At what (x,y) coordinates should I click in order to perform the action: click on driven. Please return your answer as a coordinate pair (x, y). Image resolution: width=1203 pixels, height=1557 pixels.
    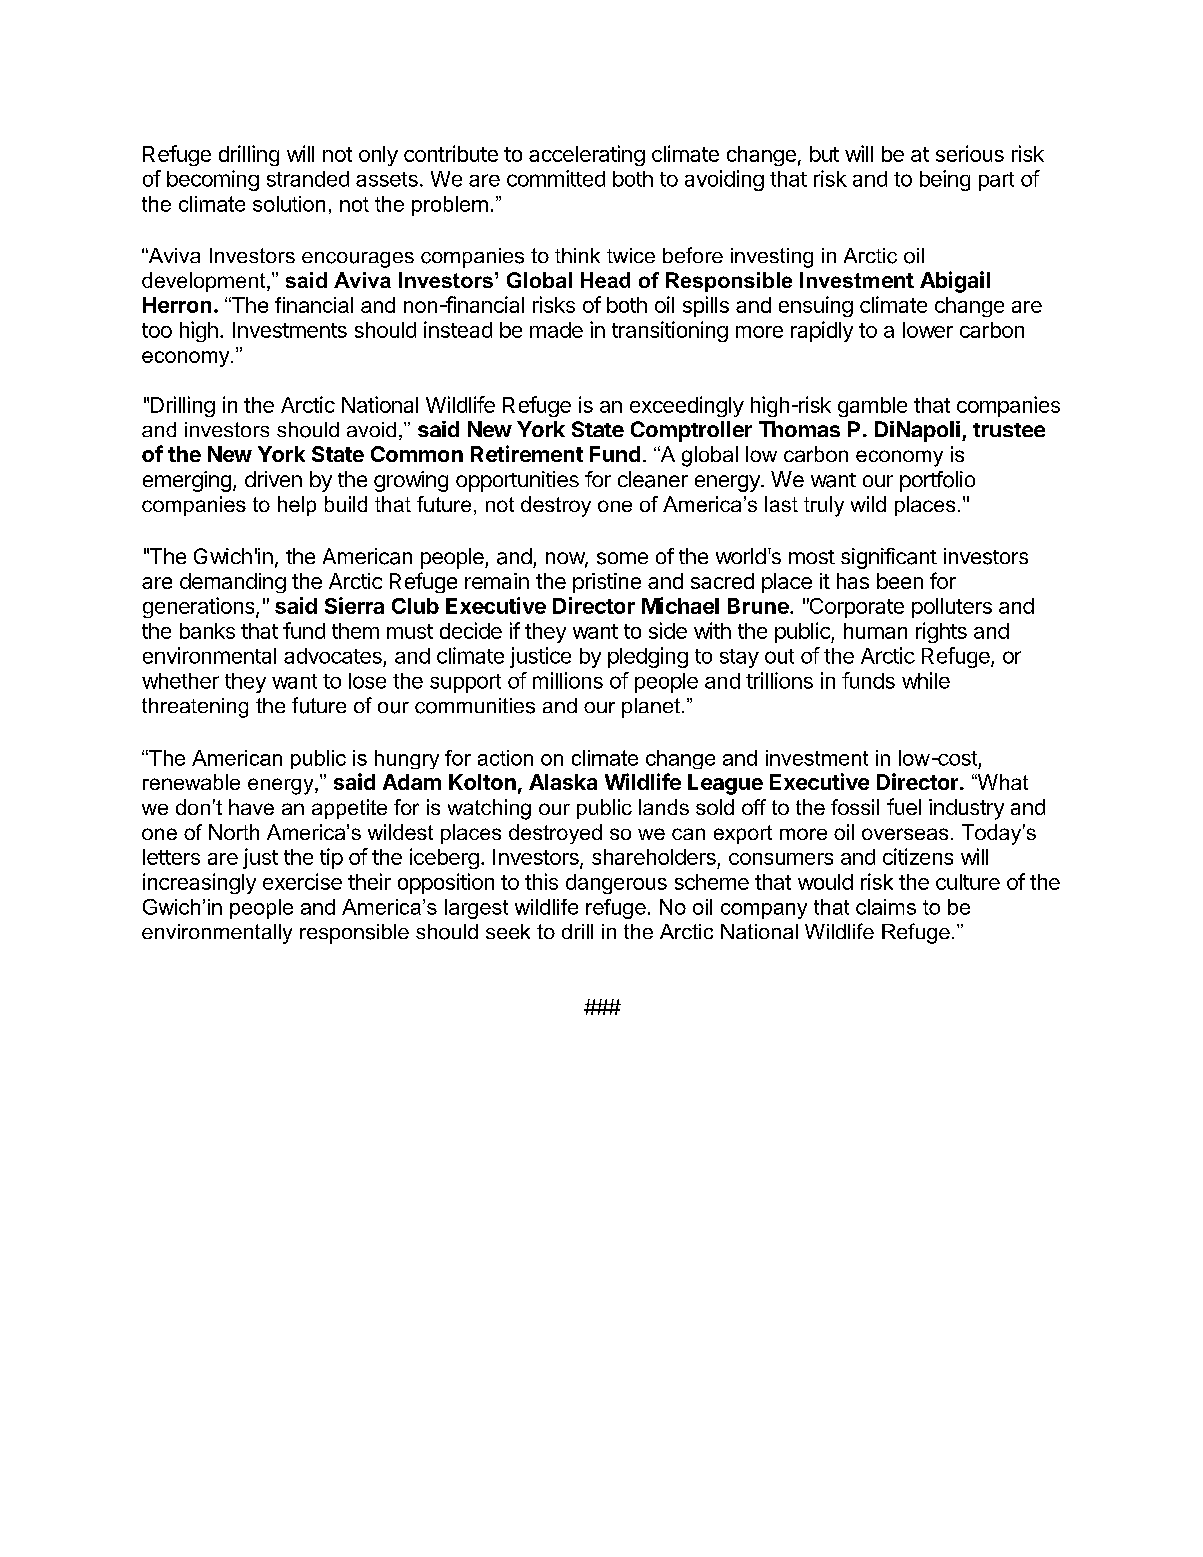
    Looking at the image, I should click on (273, 479).
